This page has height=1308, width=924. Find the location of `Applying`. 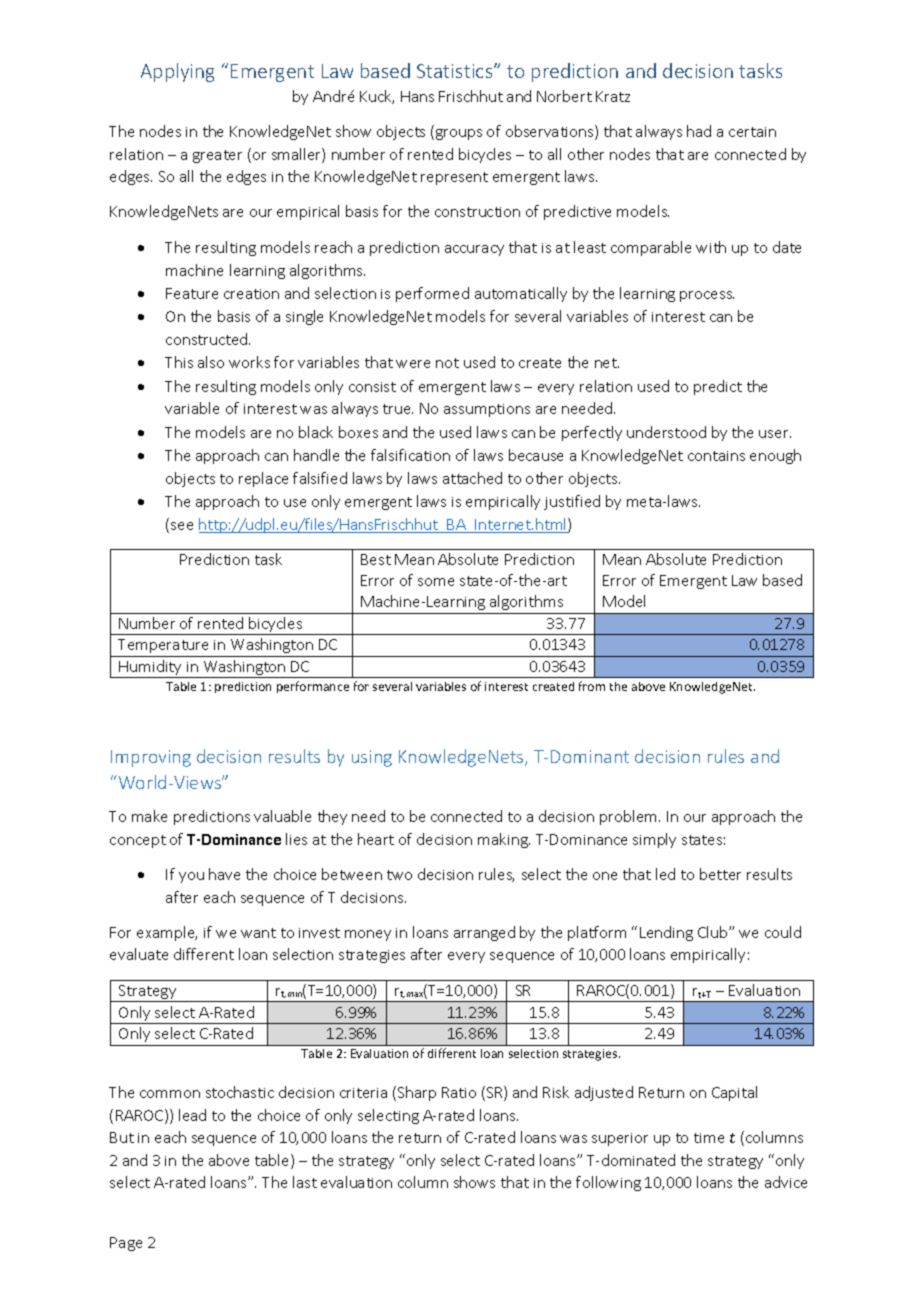

Applying is located at coordinates (177, 72).
